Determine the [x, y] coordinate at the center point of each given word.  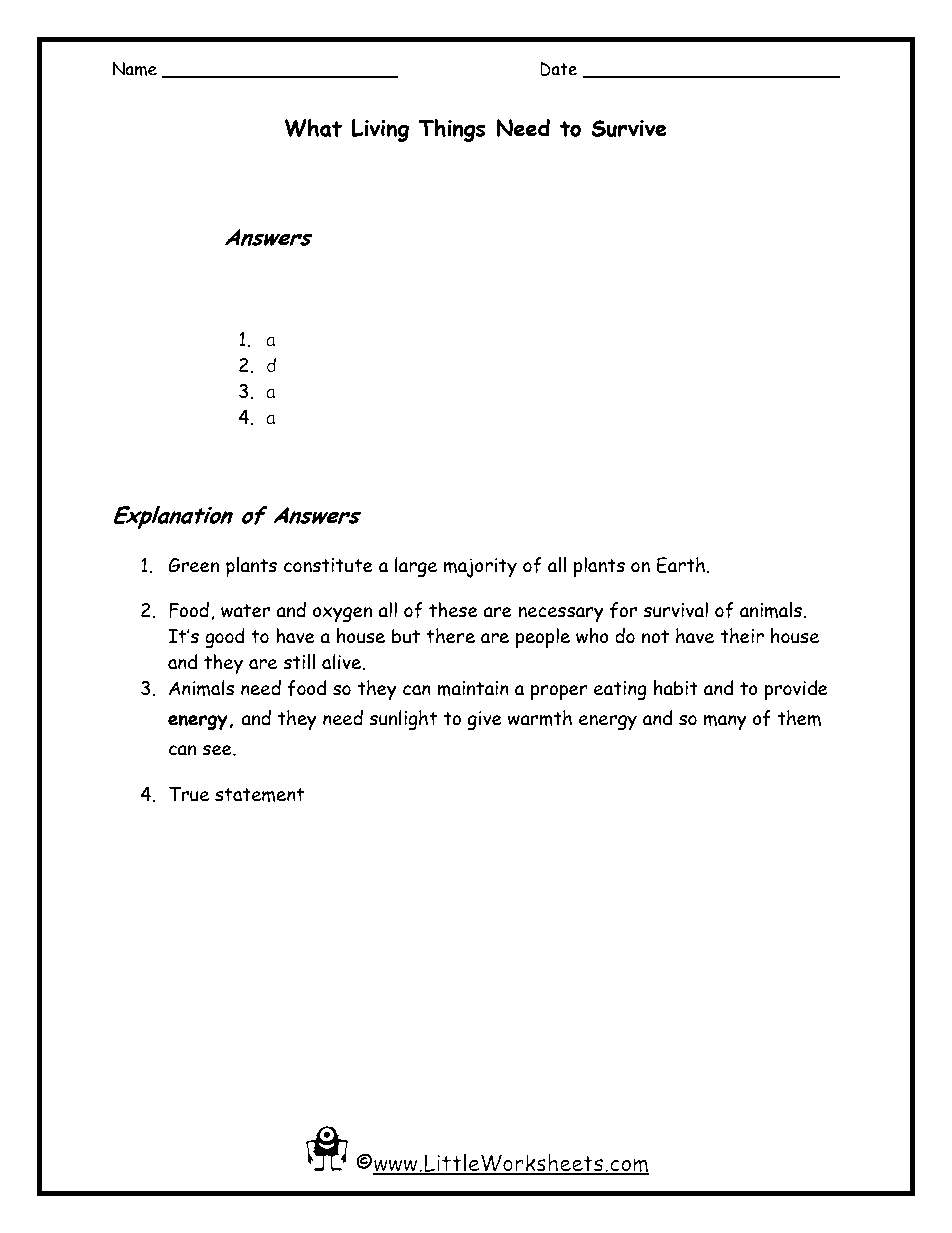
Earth [681, 565]
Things [452, 130]
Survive [629, 128]
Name [135, 69]
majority [480, 568]
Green [194, 565]
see [218, 750]
